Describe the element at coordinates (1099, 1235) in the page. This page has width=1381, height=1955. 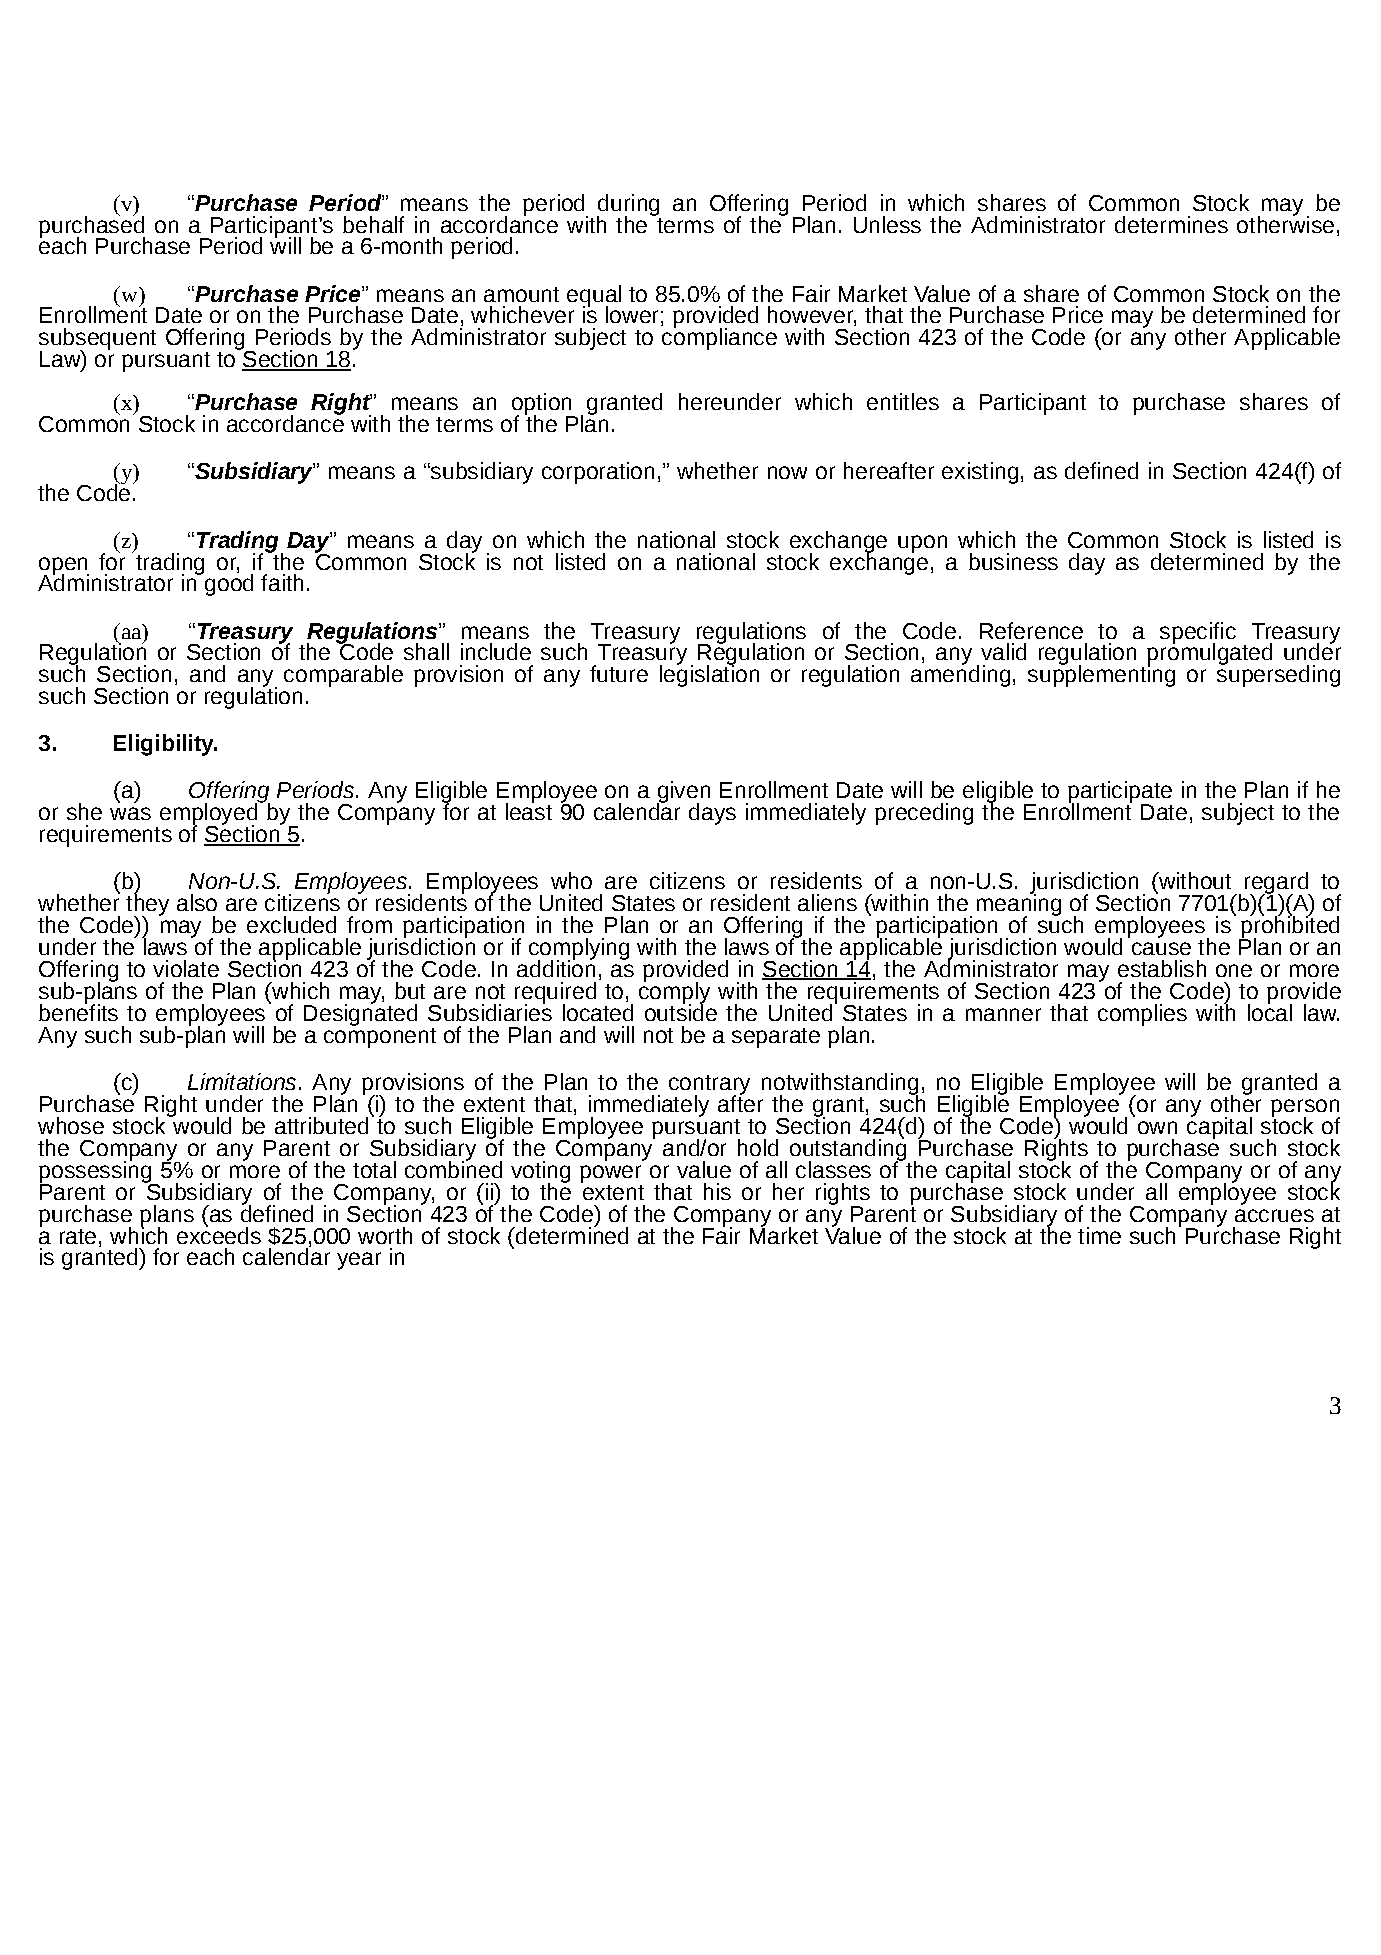
I see `time` at that location.
